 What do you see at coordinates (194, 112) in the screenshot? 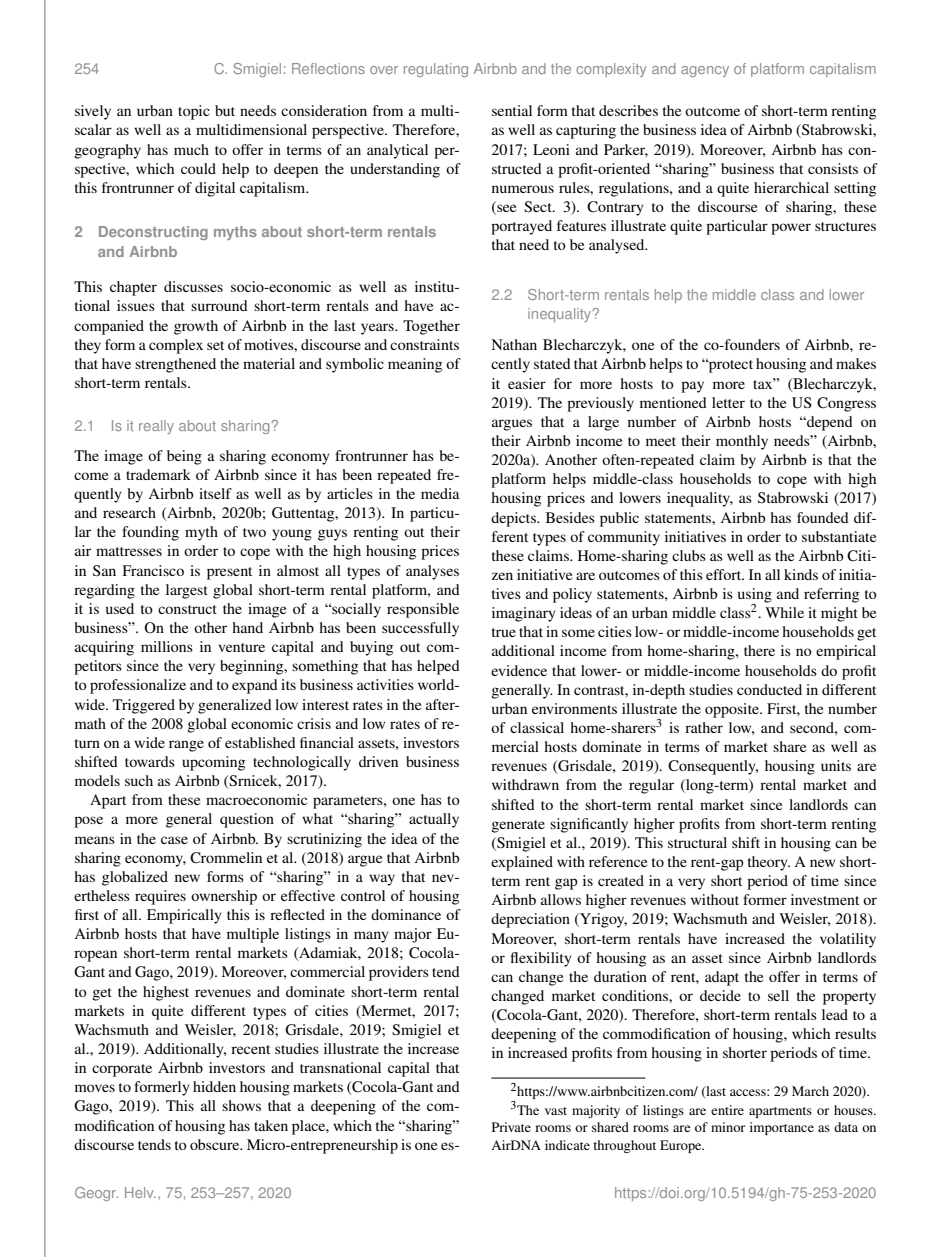
I see `topic` at bounding box center [194, 112].
